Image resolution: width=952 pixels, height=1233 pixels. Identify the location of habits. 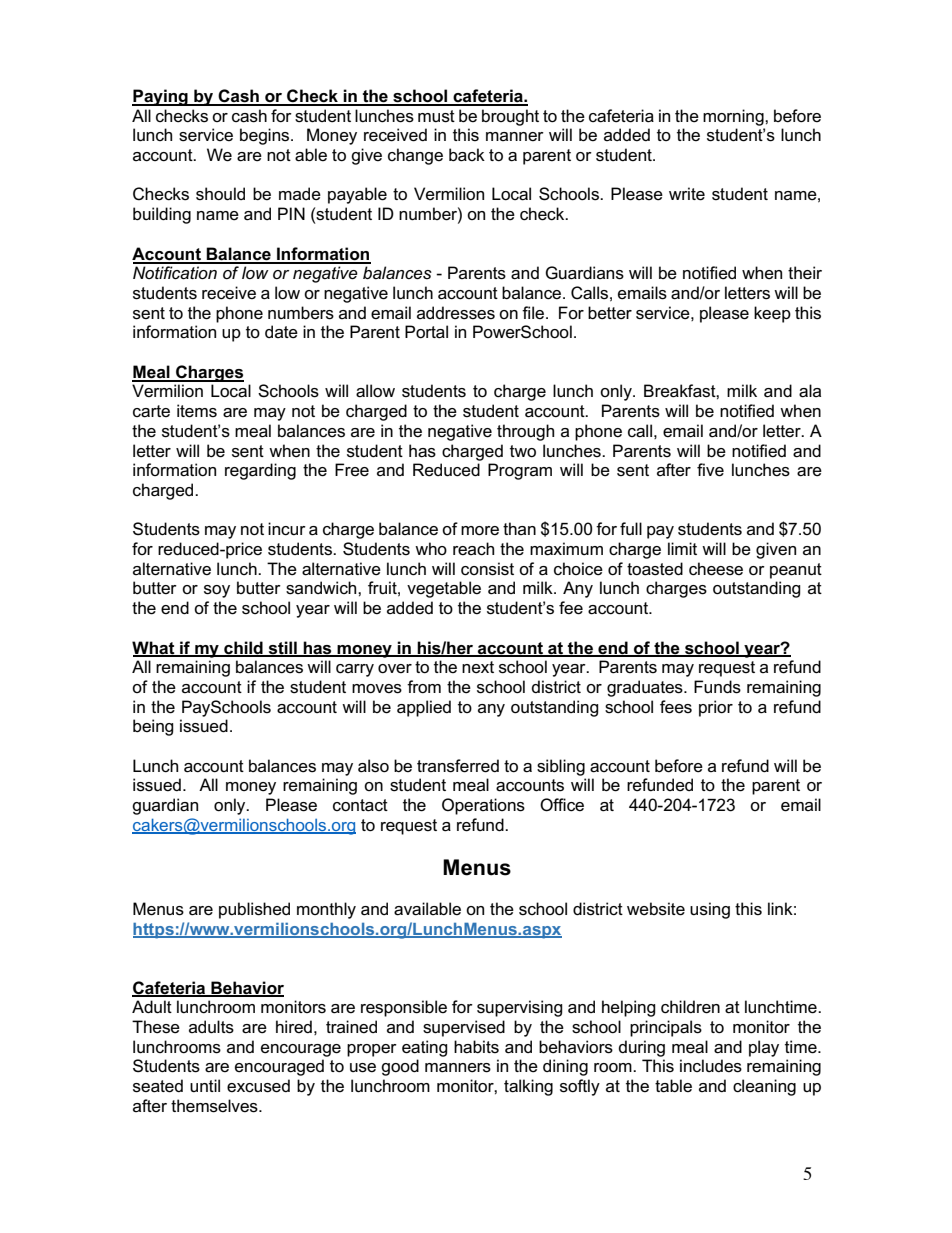
(476, 1047).
